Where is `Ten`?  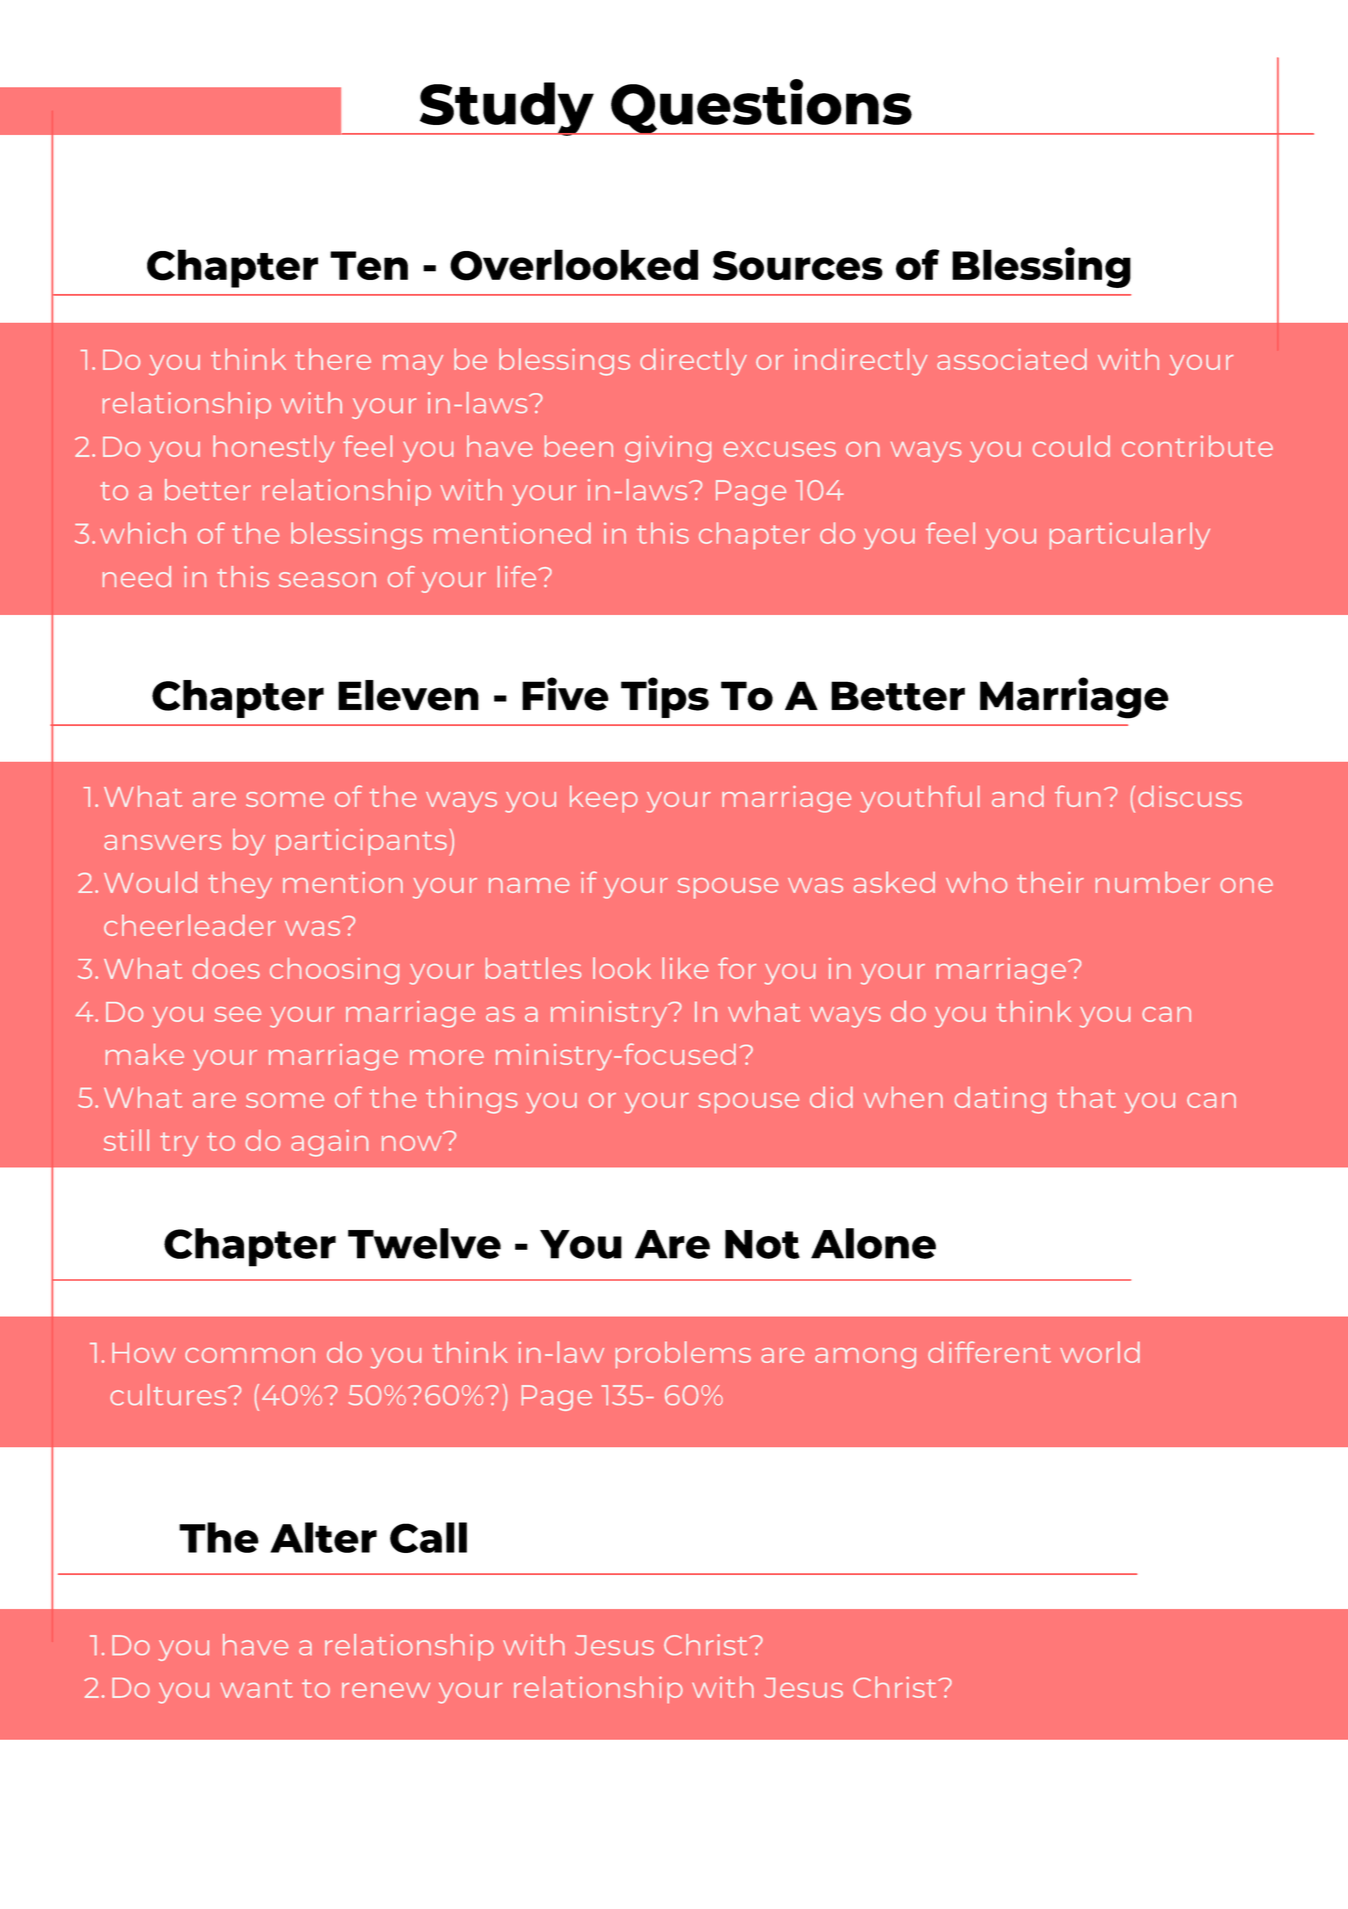
Ten is located at coordinates (369, 265).
